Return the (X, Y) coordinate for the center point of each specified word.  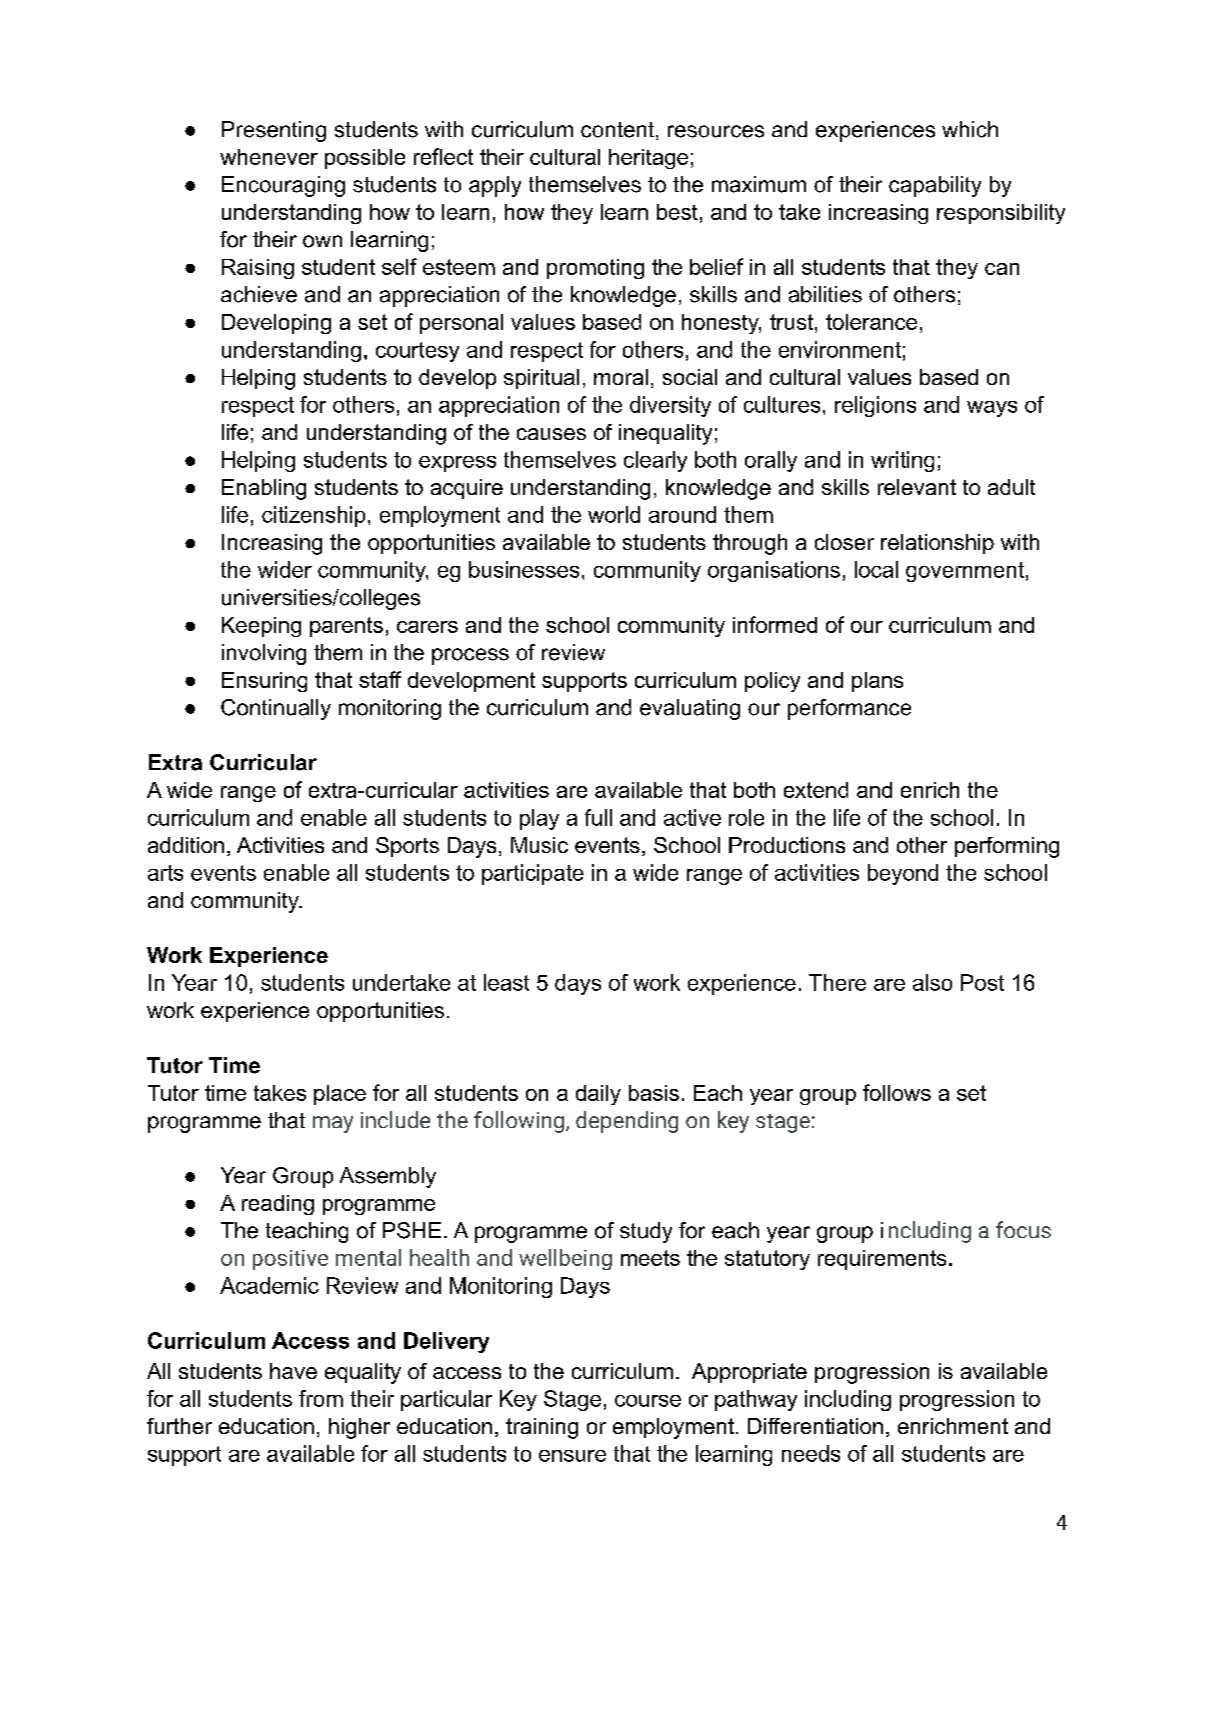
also (932, 982)
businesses (524, 569)
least (506, 982)
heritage (648, 159)
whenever (269, 157)
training (542, 1428)
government (965, 572)
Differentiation (815, 1426)
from (321, 1398)
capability (935, 186)
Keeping (261, 627)
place (340, 1095)
